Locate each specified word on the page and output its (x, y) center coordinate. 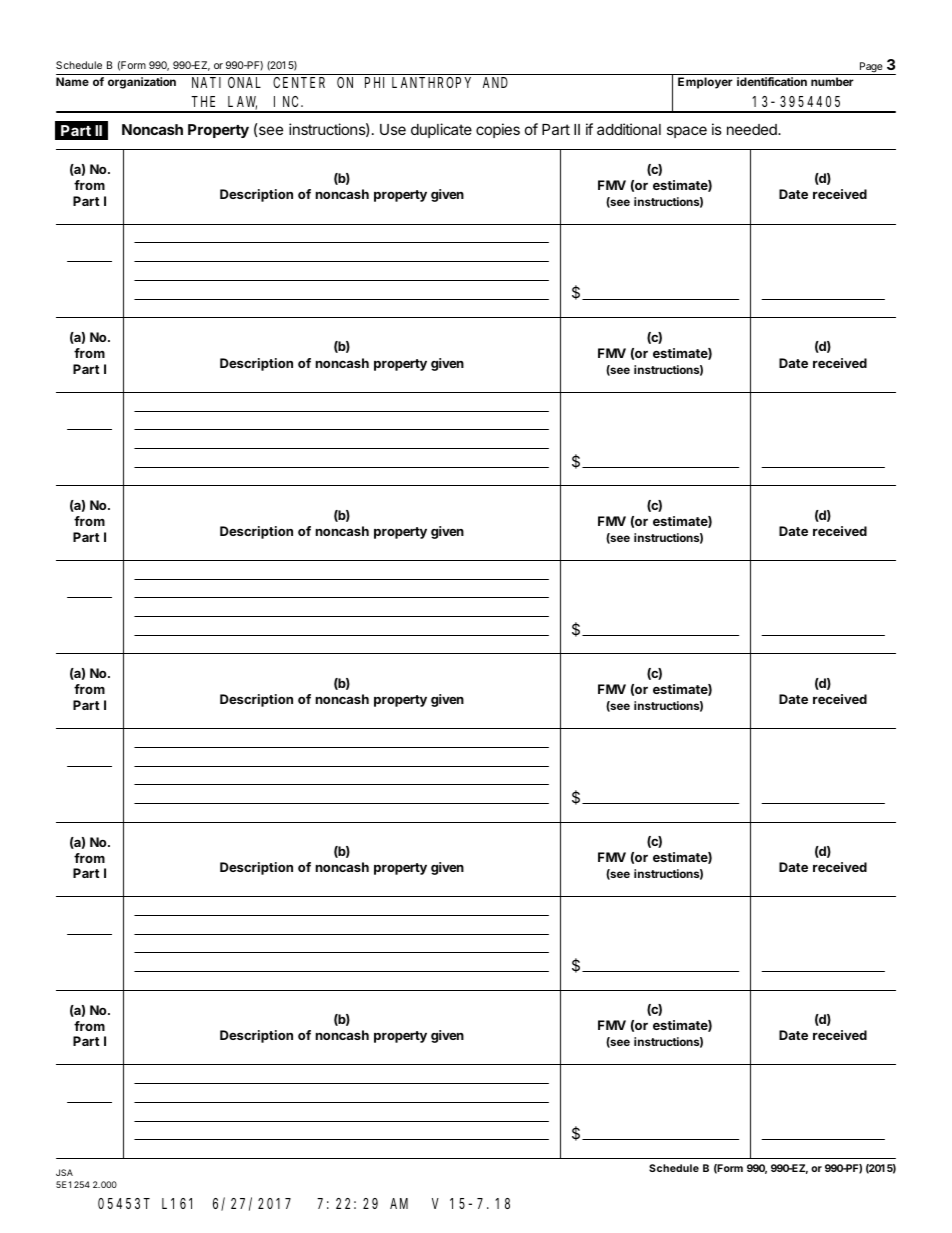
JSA (64, 1172)
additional (629, 129)
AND (495, 83)
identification (772, 81)
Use (393, 129)
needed (753, 129)
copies (498, 130)
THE (203, 101)
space (687, 132)
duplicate (441, 130)
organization (142, 83)
